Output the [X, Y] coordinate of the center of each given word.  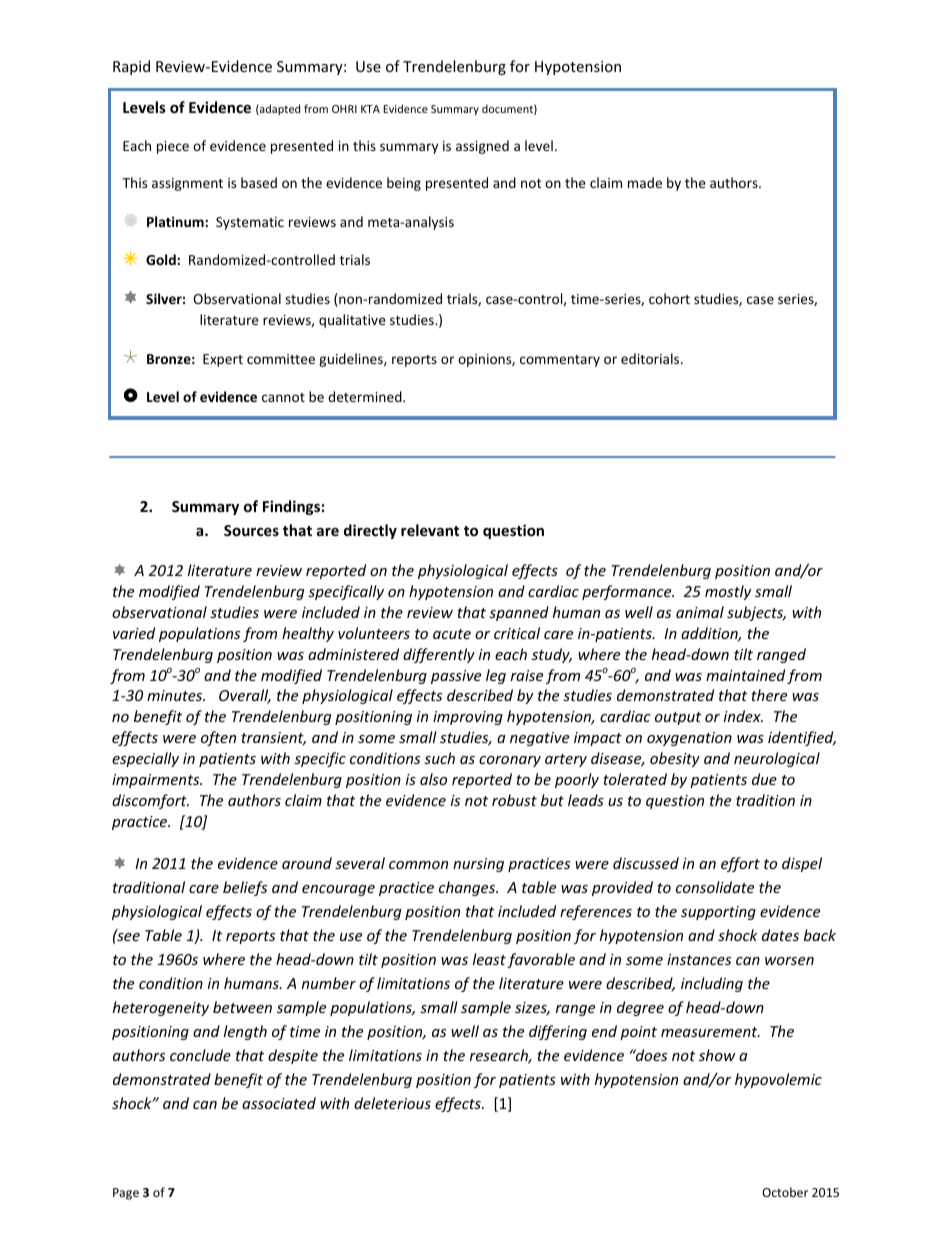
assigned [482, 147]
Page [126, 1194]
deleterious [392, 1103]
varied [134, 633]
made [645, 182]
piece [173, 147]
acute [452, 634]
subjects [756, 613]
